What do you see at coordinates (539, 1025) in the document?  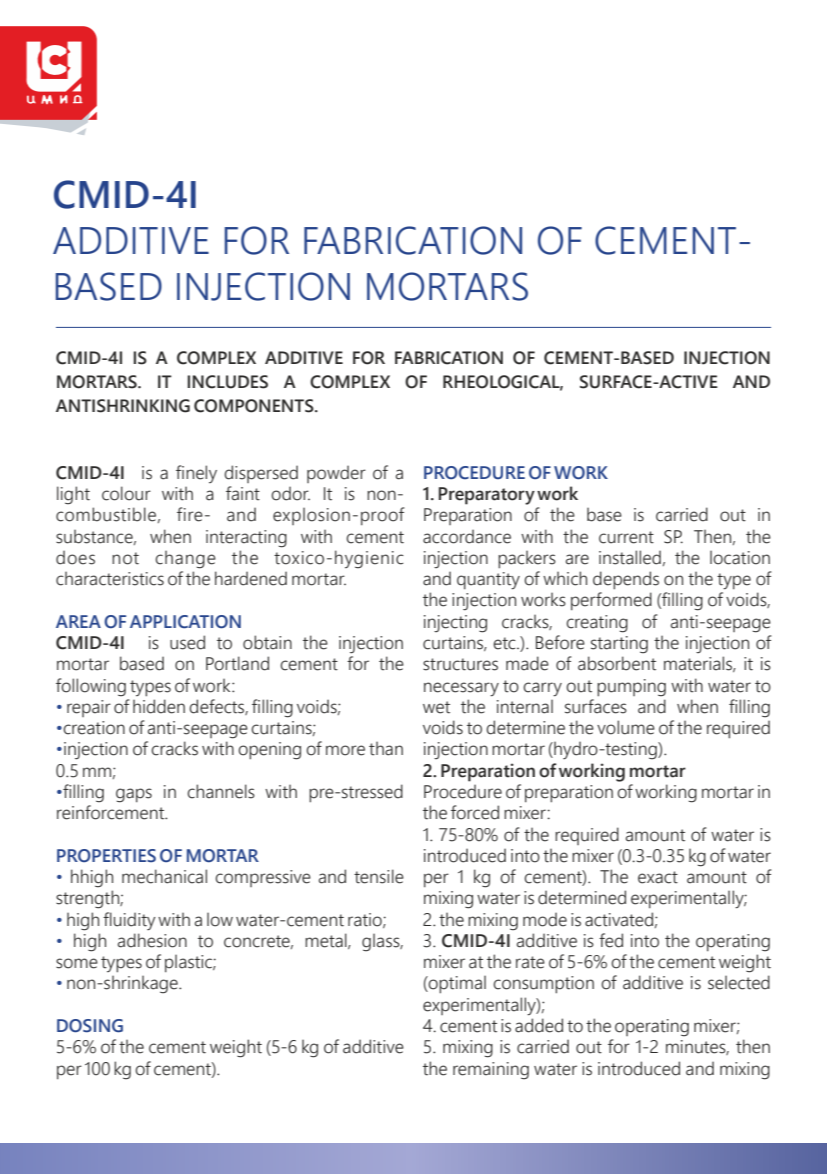 I see `added` at bounding box center [539, 1025].
